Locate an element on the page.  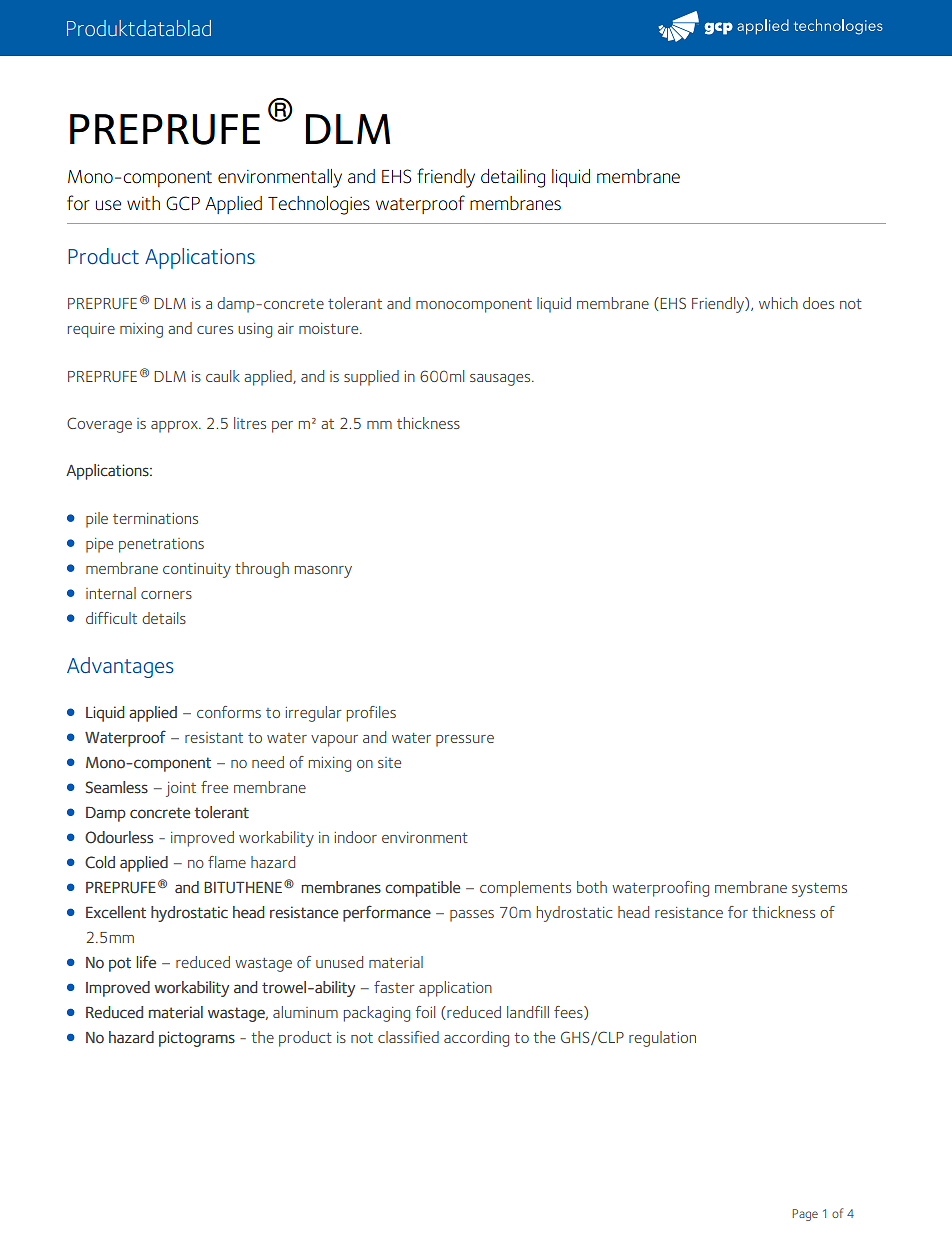
approx is located at coordinates (175, 427).
